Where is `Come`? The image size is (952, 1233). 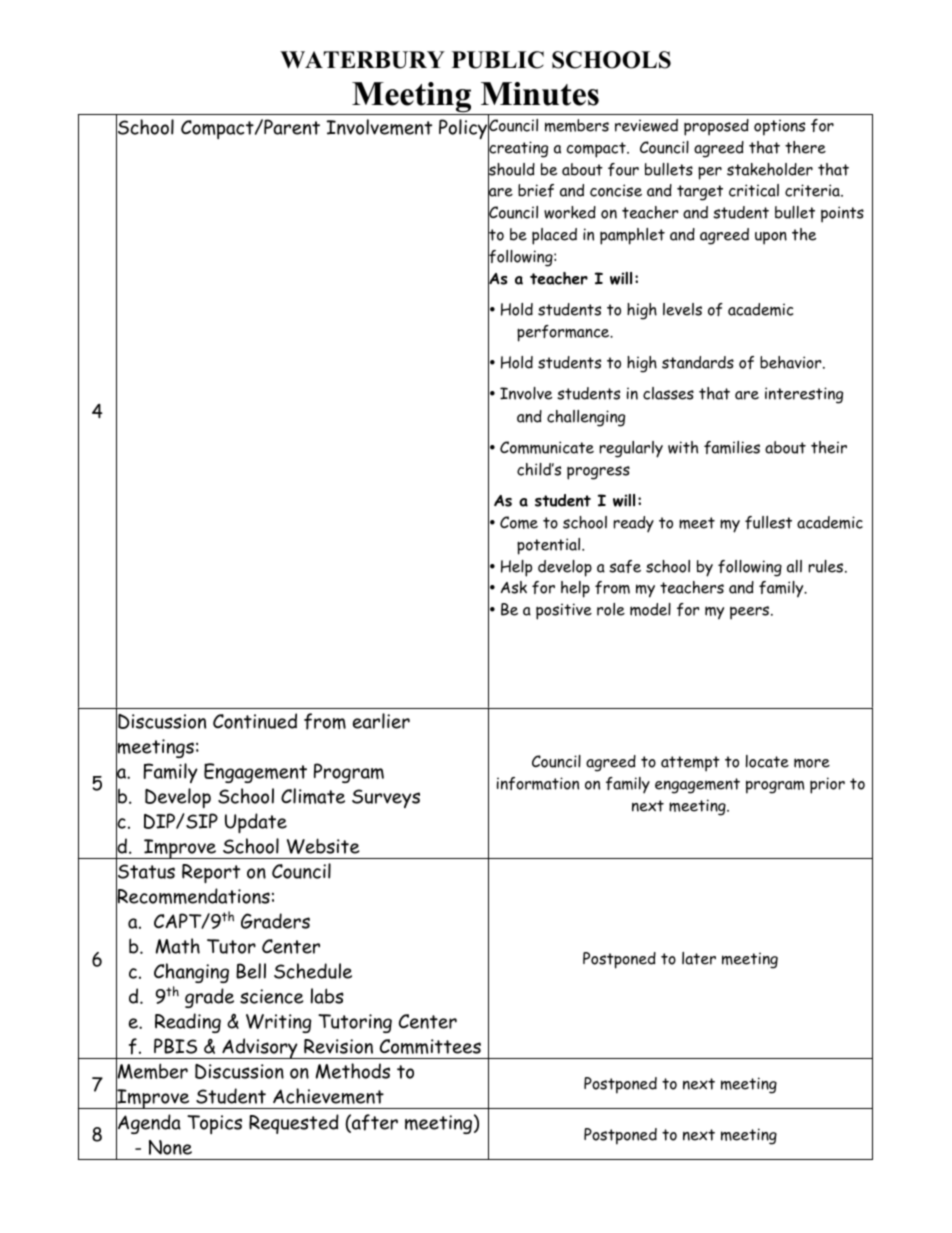
Come is located at coordinates (519, 522).
